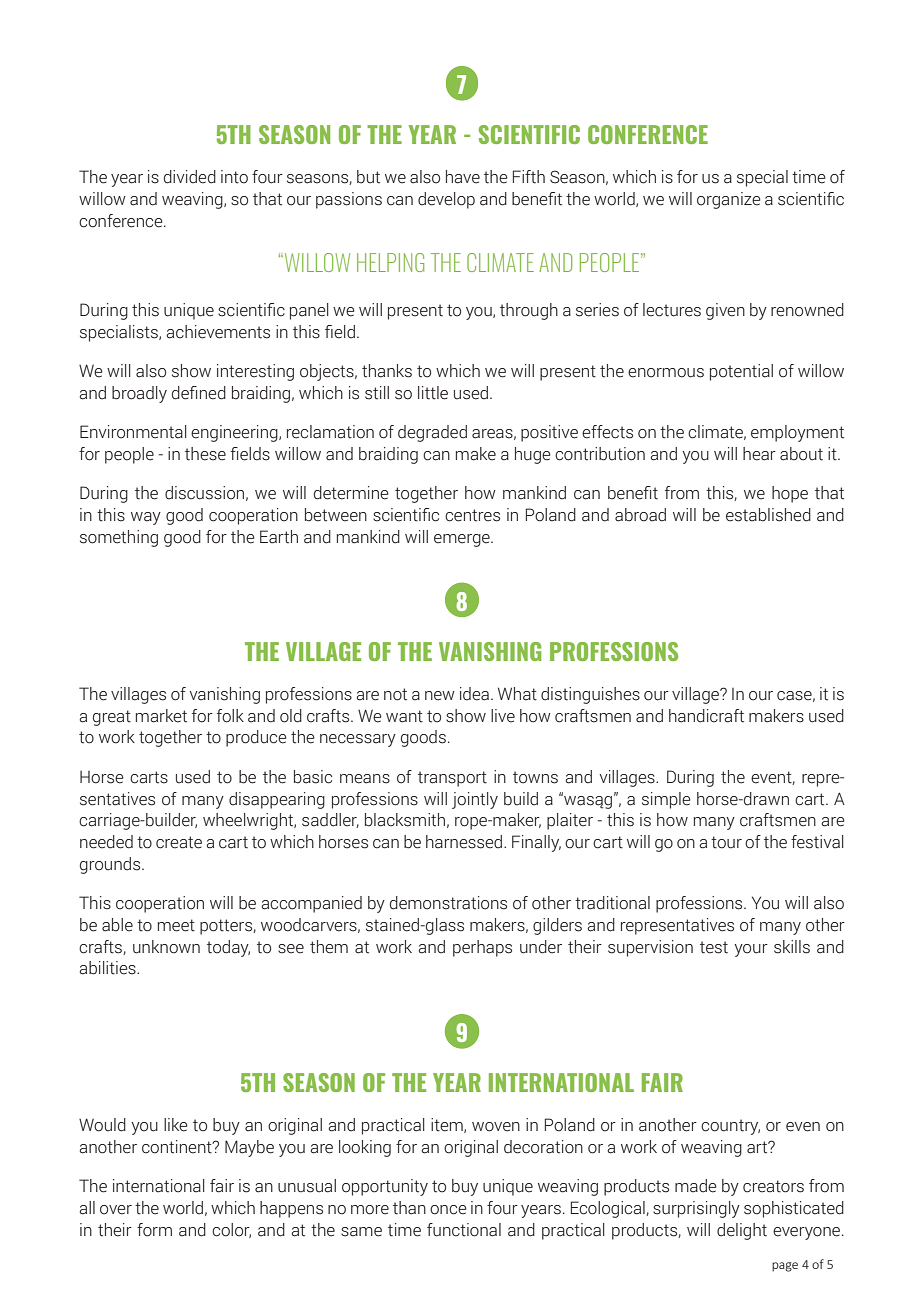 The height and width of the document is (1308, 924). Describe the element at coordinates (154, 1230) in the document. I see `form` at that location.
